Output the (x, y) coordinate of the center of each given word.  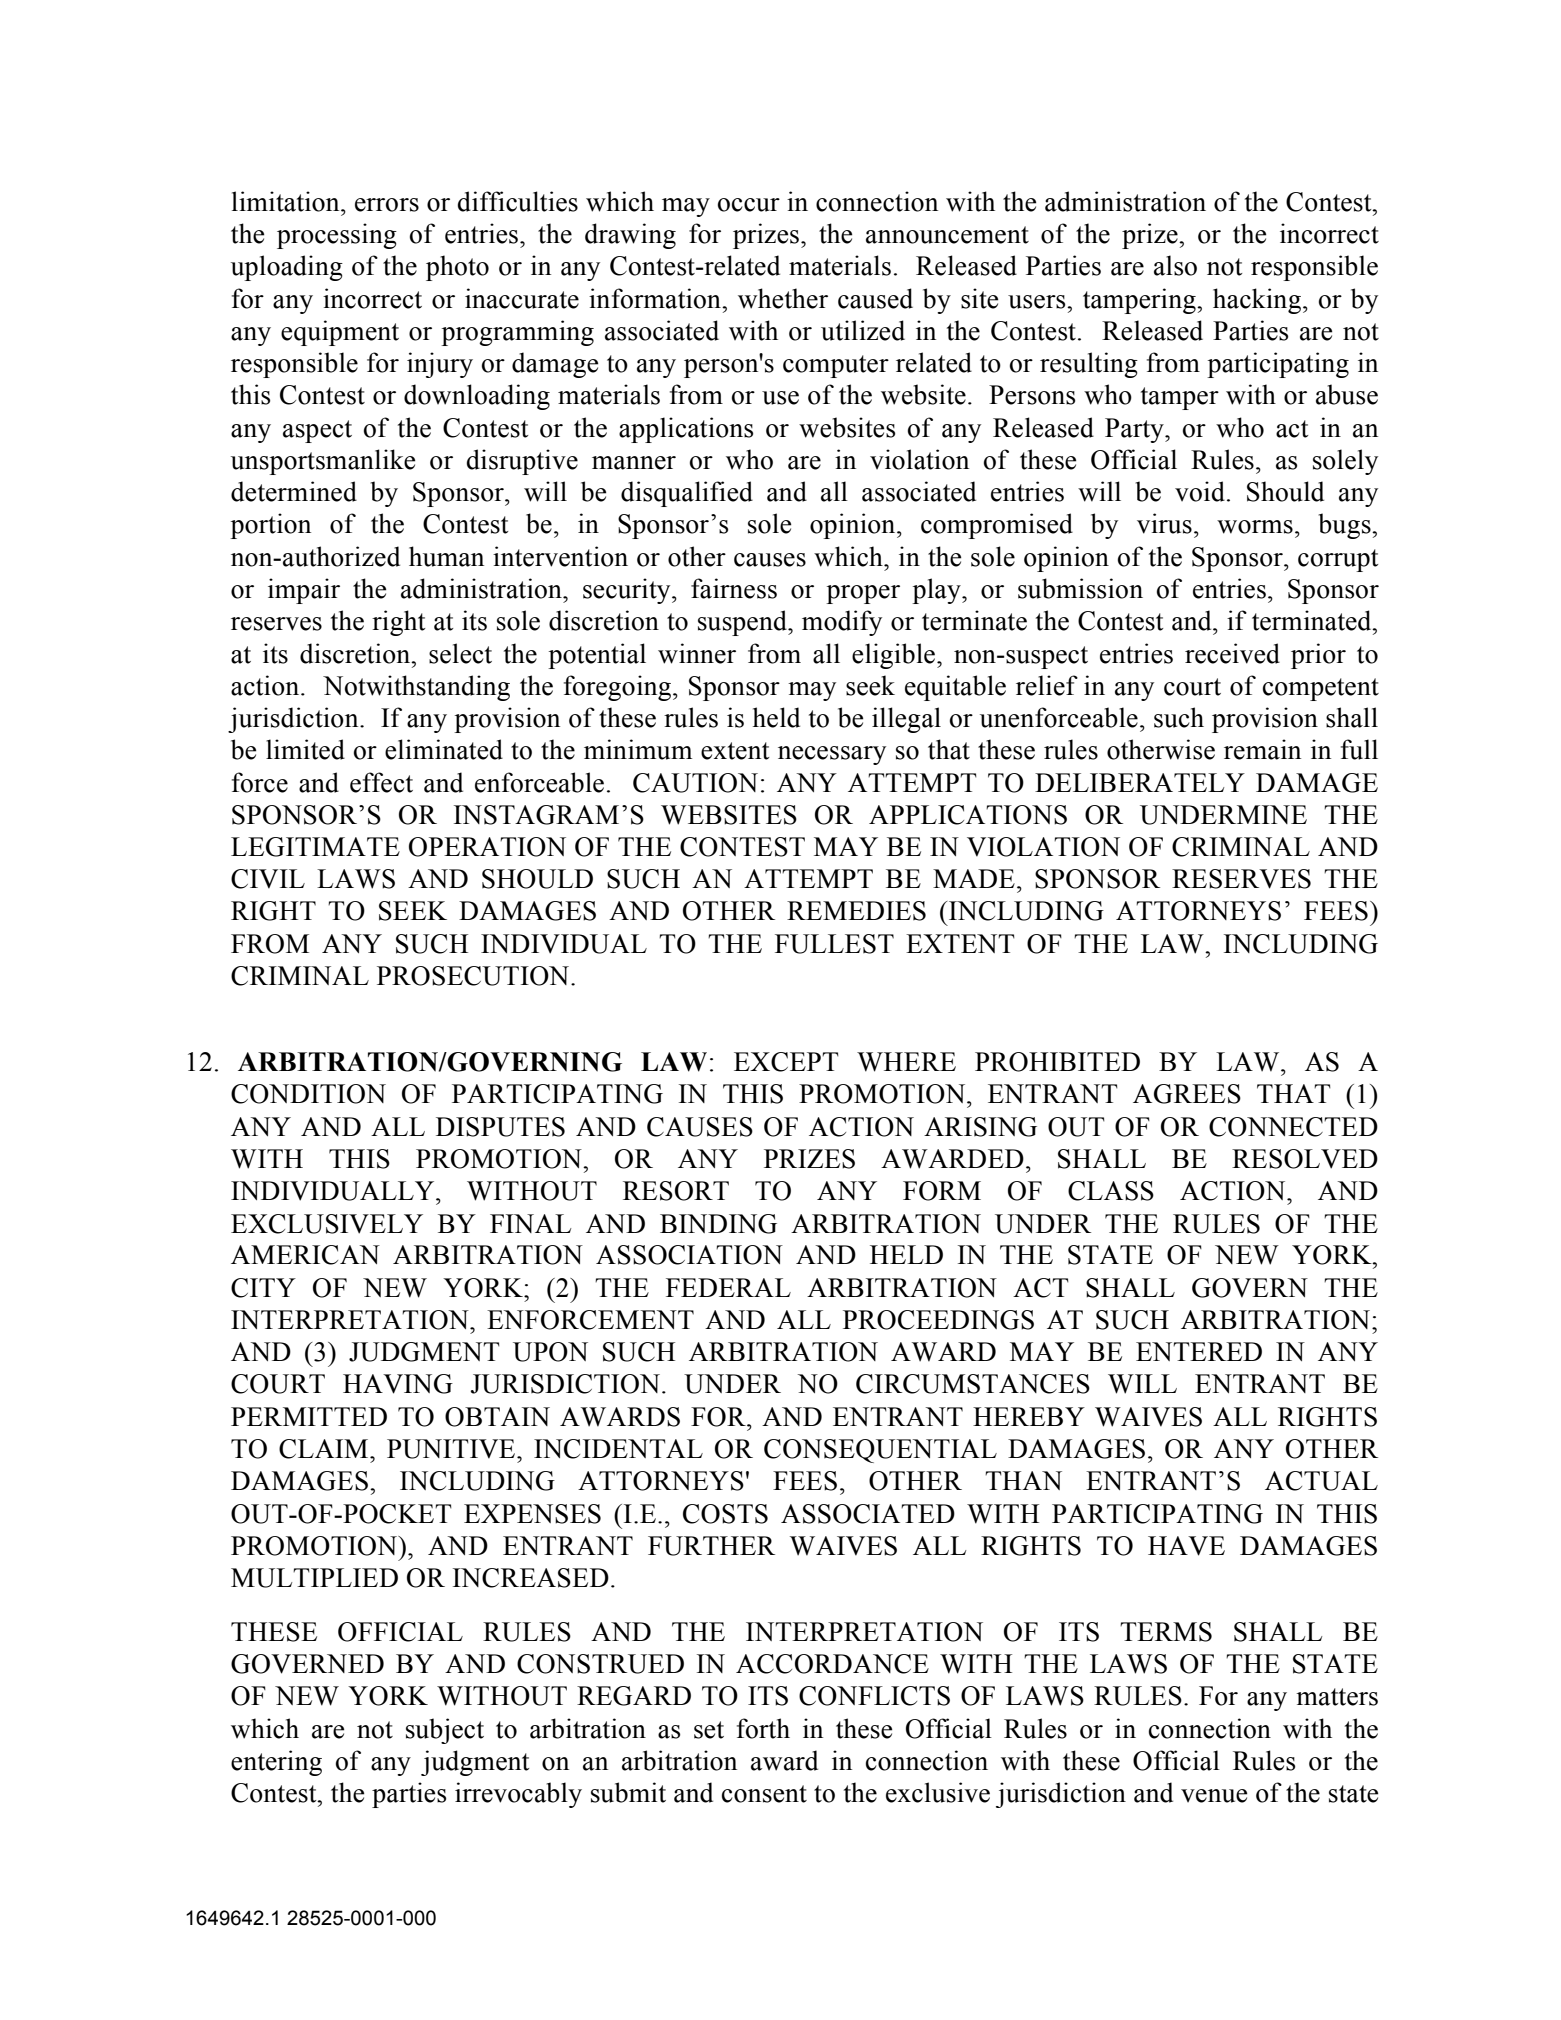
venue (1214, 1796)
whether (783, 298)
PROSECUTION (474, 976)
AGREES (1187, 1094)
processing (337, 236)
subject (445, 1731)
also (1175, 265)
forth (763, 1728)
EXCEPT (786, 1062)
